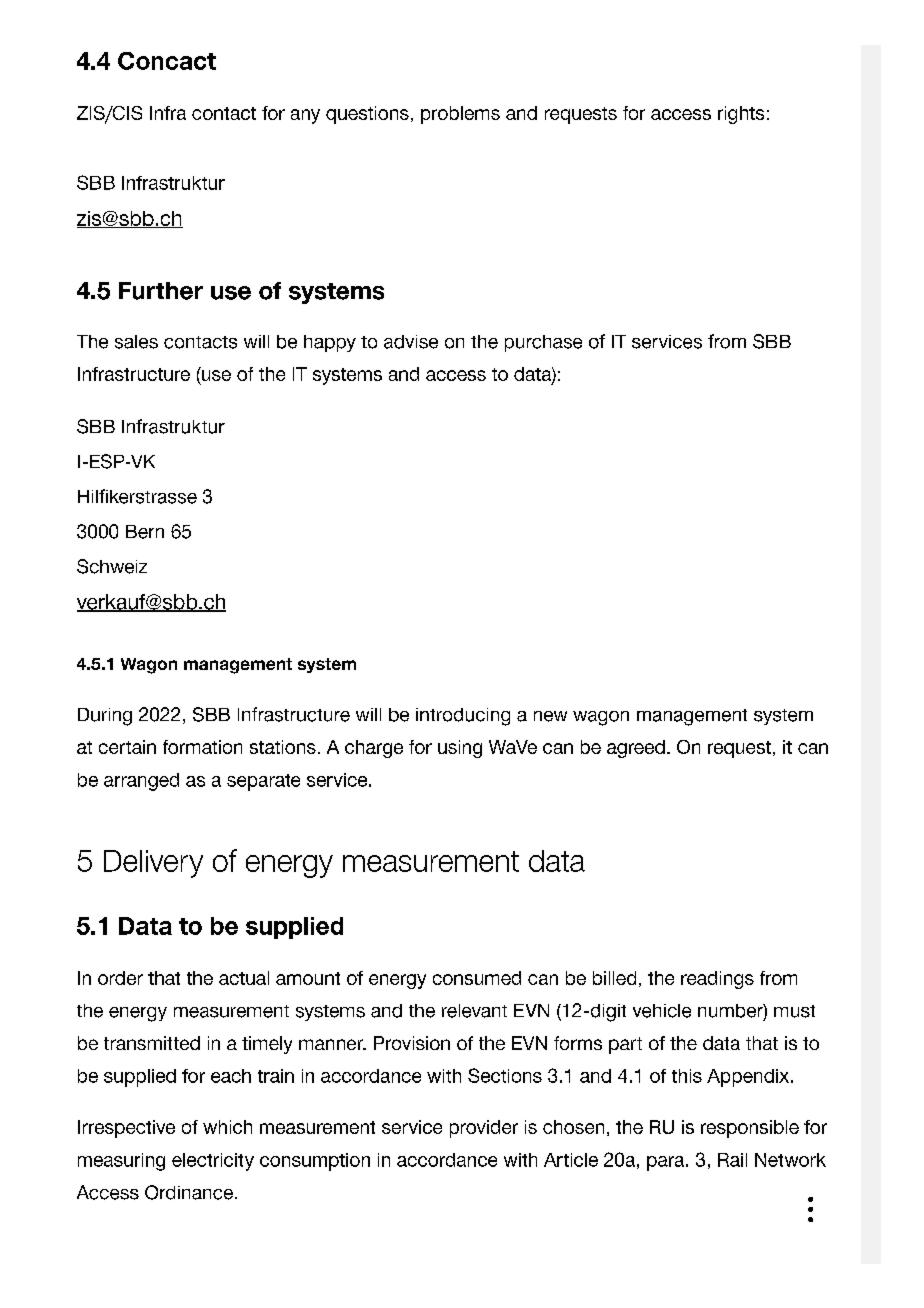 This image has width=924, height=1308. What do you see at coordinates (305, 116) in the image?
I see `any` at bounding box center [305, 116].
